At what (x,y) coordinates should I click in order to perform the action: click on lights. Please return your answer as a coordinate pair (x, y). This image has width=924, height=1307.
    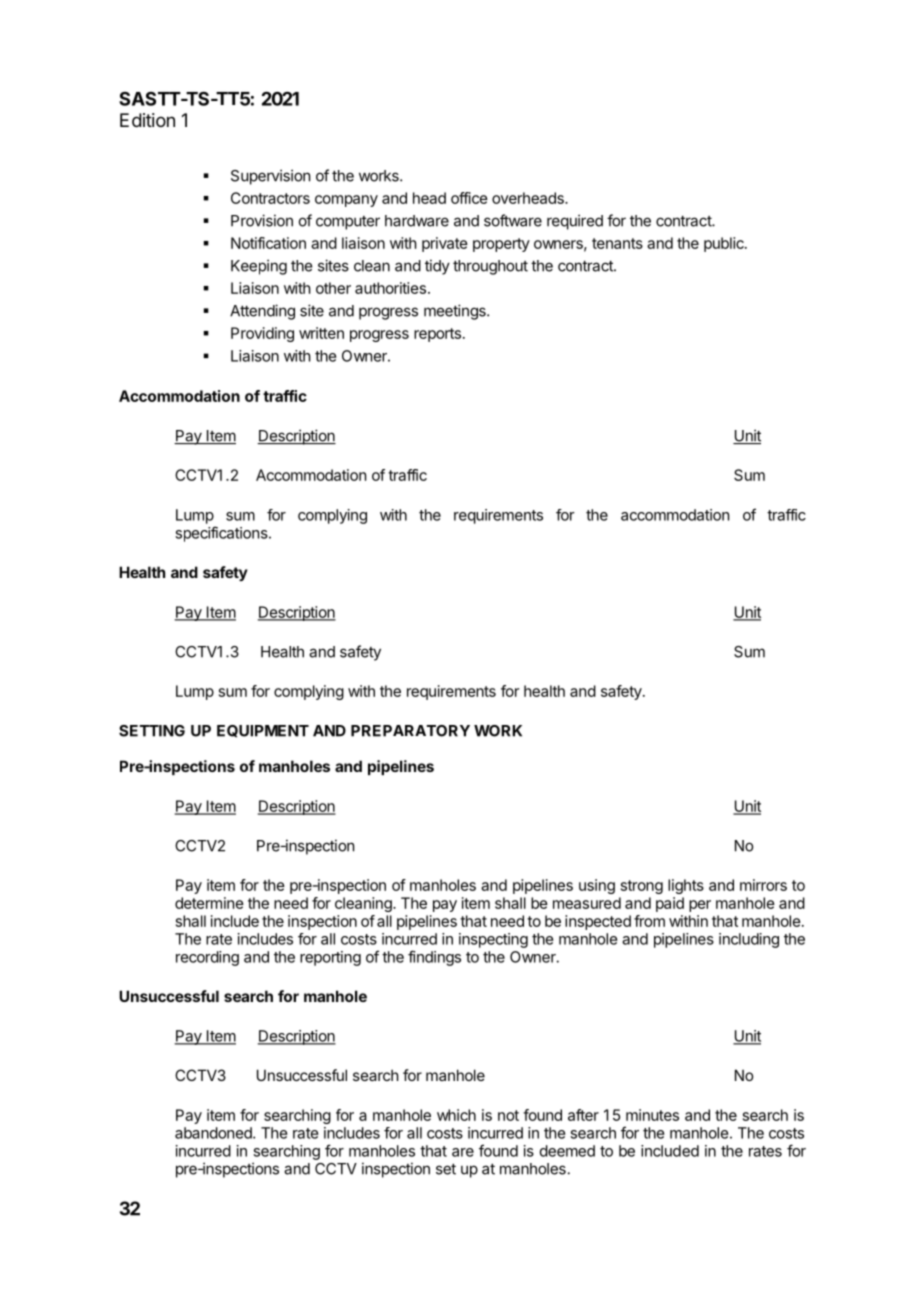
    Looking at the image, I should click on (686, 886).
